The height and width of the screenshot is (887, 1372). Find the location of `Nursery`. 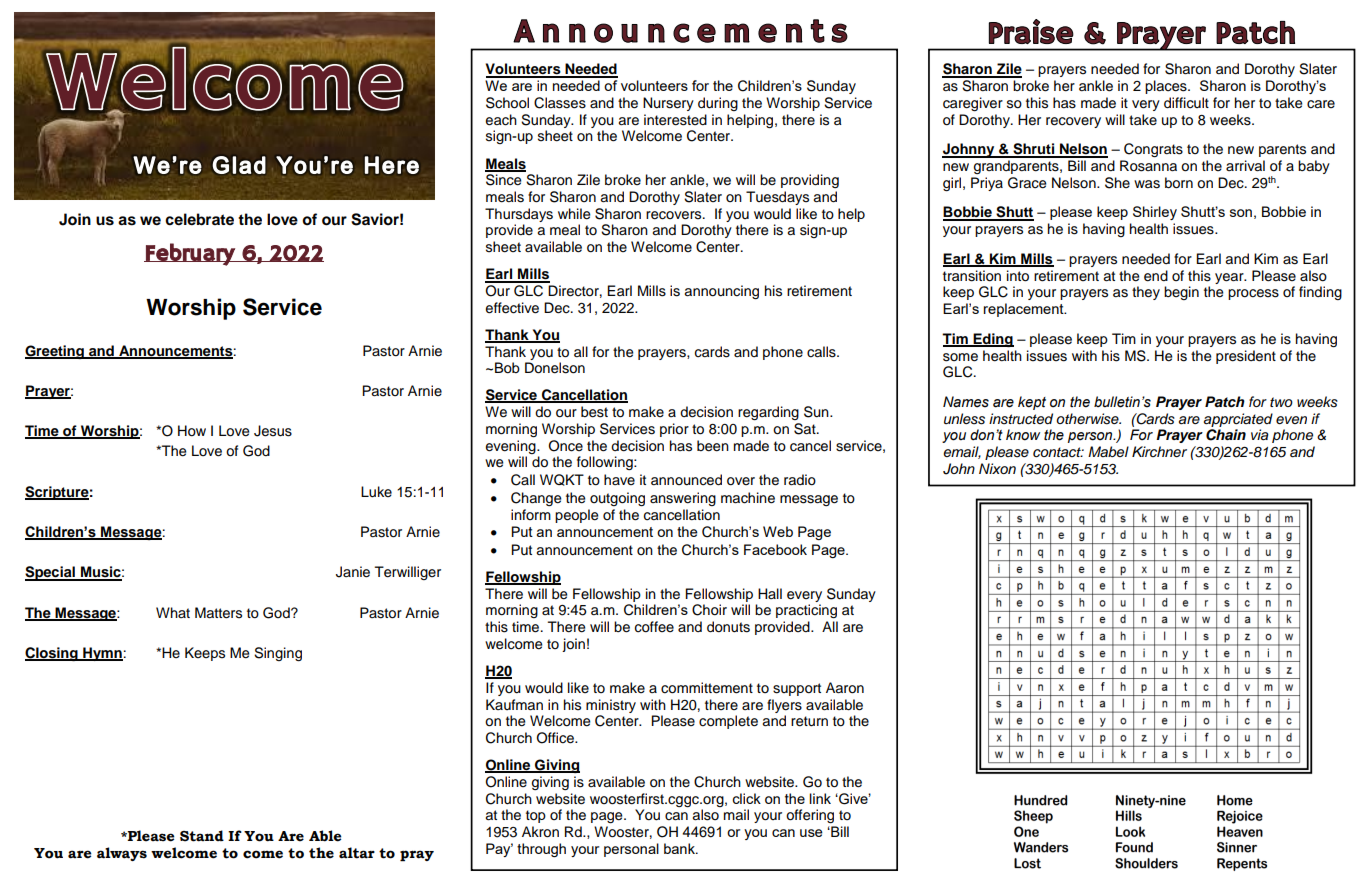

Nursery is located at coordinates (668, 104).
